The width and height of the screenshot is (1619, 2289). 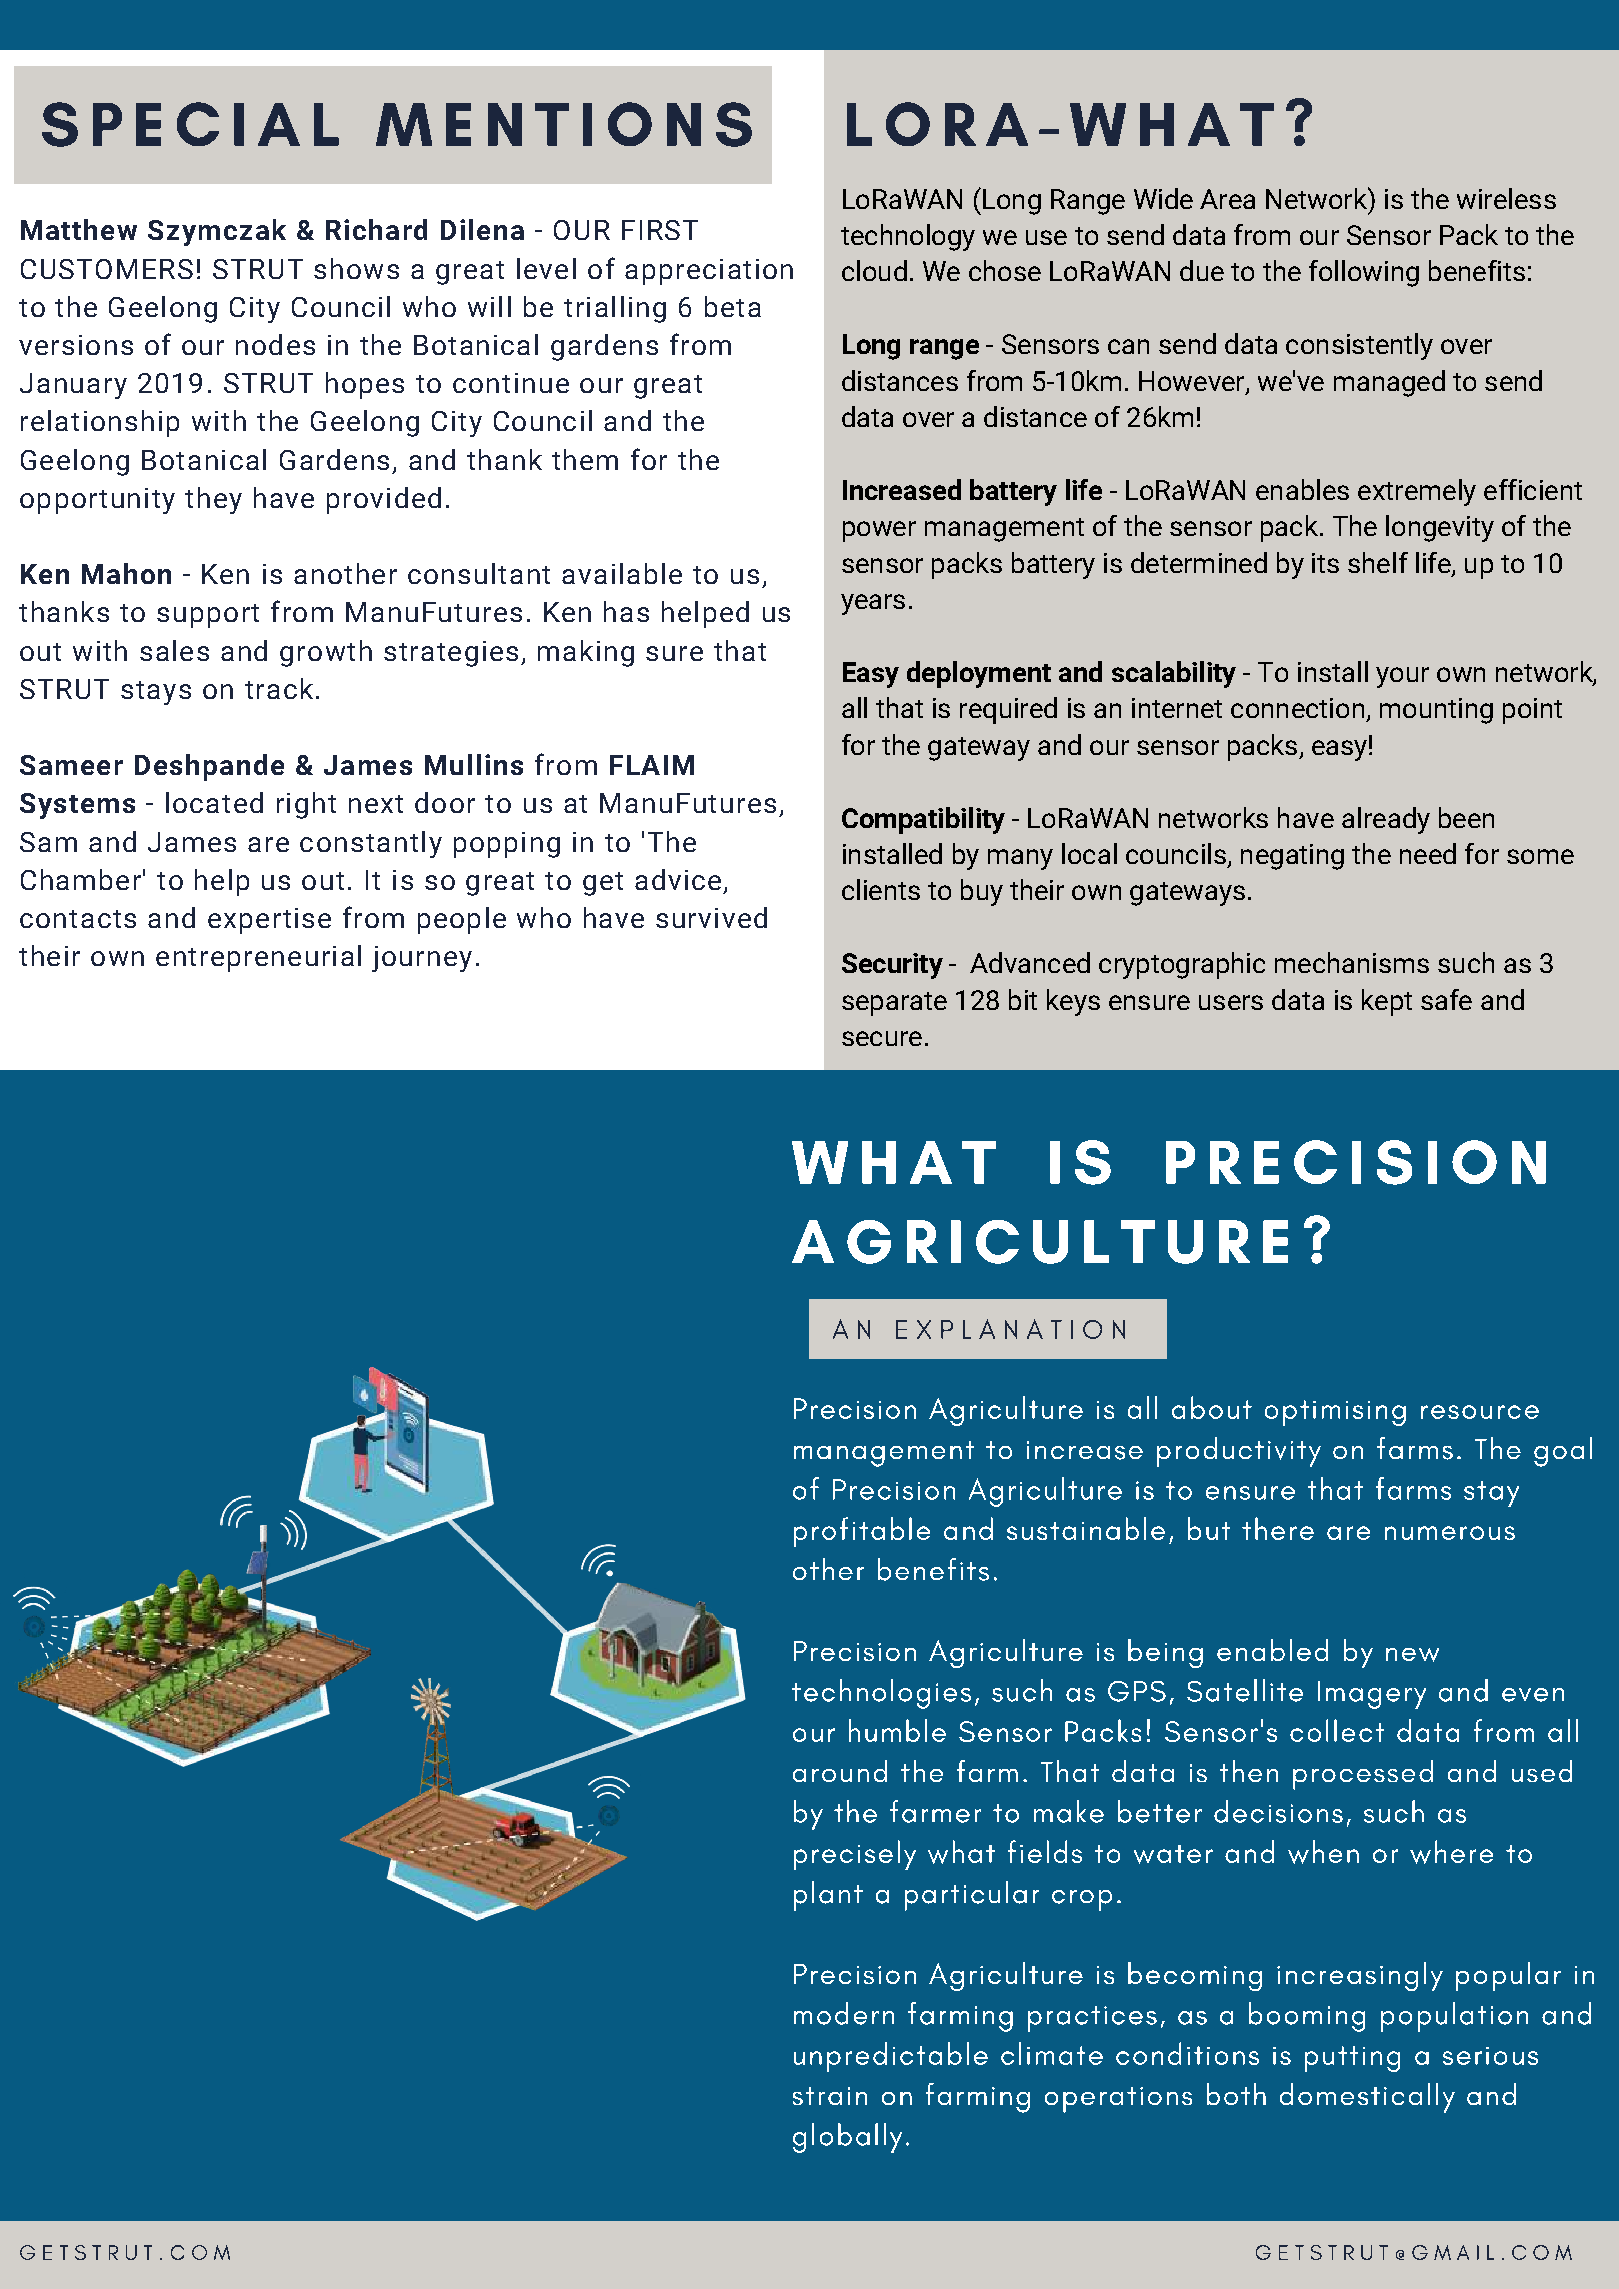 I want to click on mounting, so click(x=1436, y=711).
